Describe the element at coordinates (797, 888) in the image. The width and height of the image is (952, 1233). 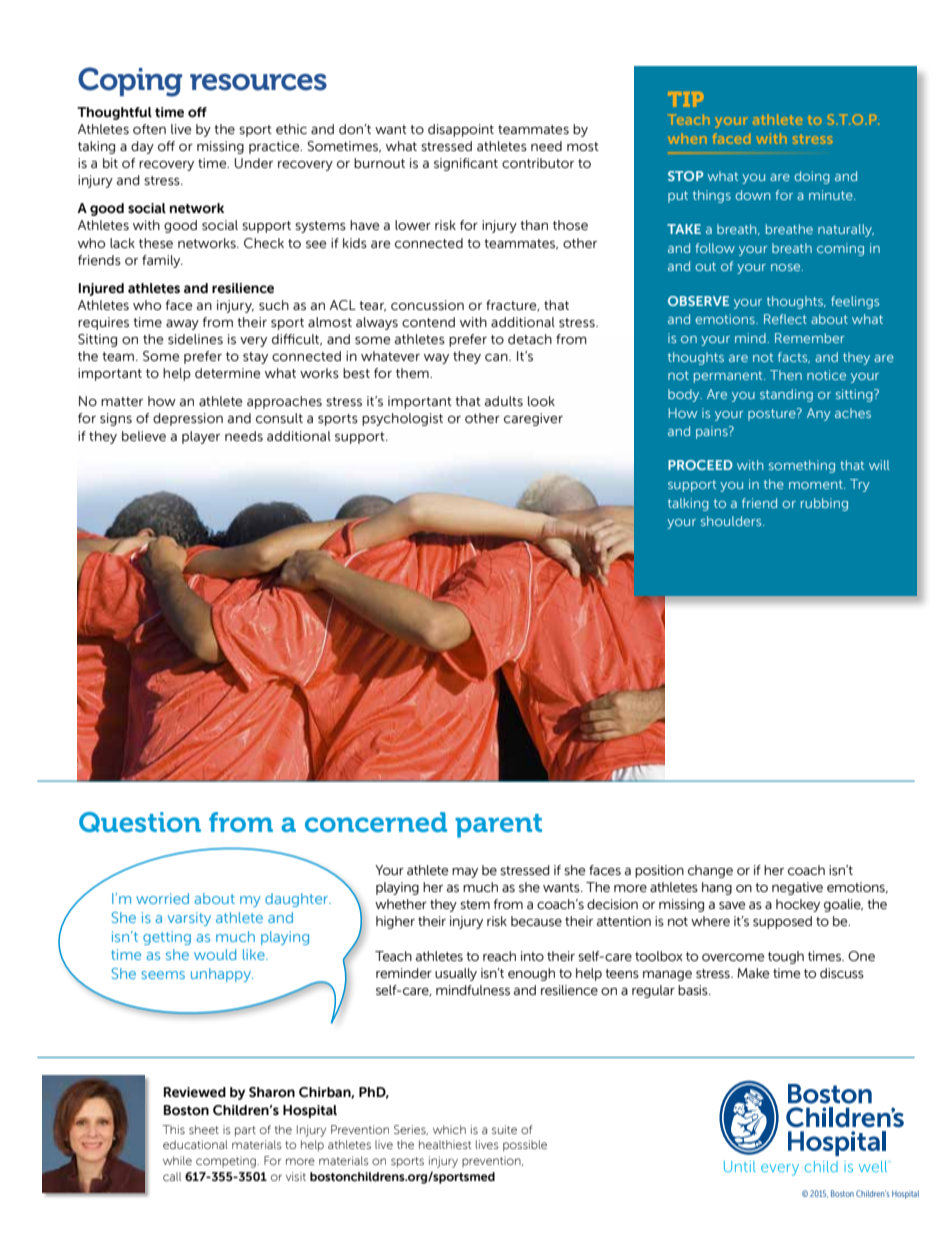
I see `negative` at that location.
